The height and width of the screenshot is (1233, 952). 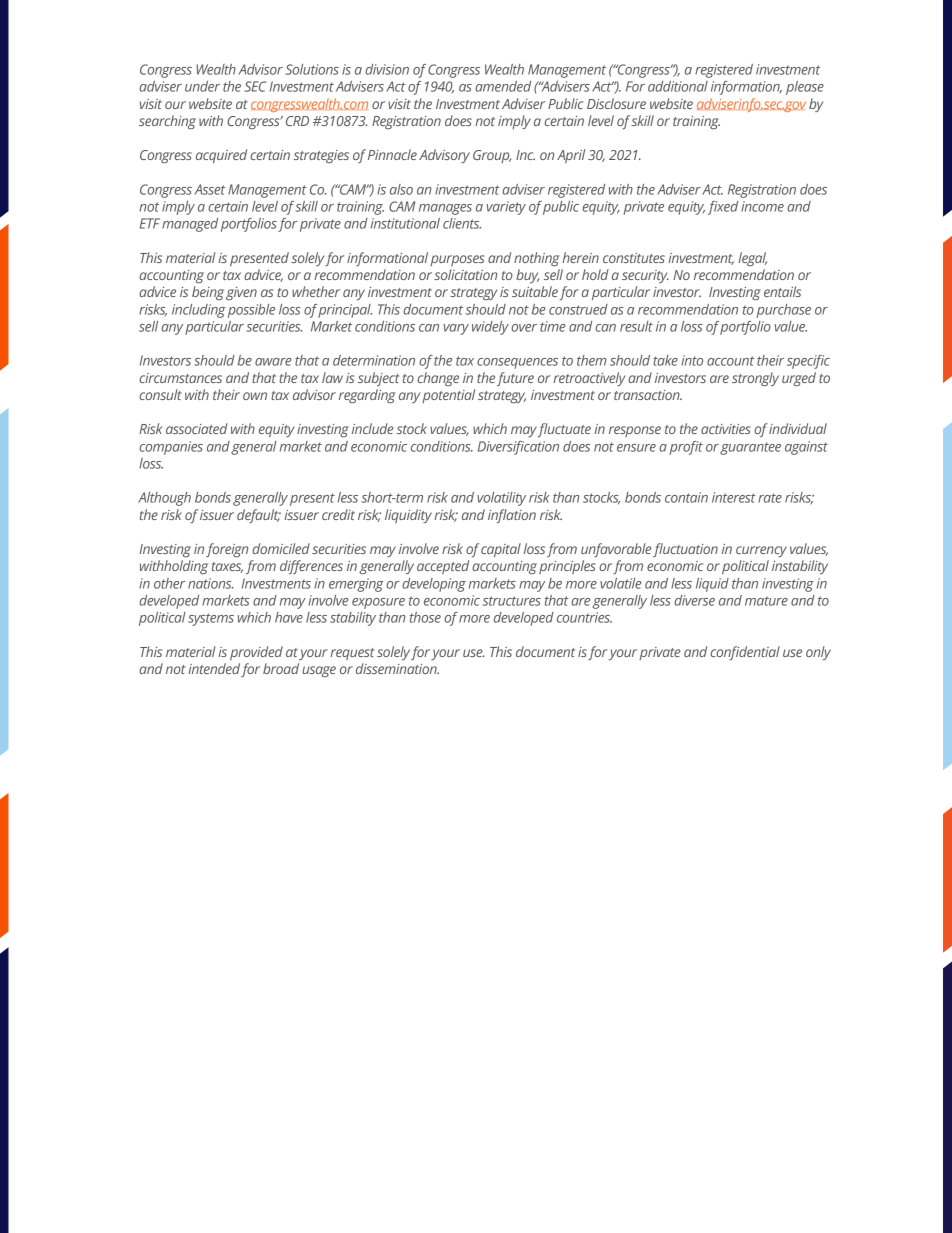 What do you see at coordinates (171, 448) in the screenshot?
I see `companies` at bounding box center [171, 448].
